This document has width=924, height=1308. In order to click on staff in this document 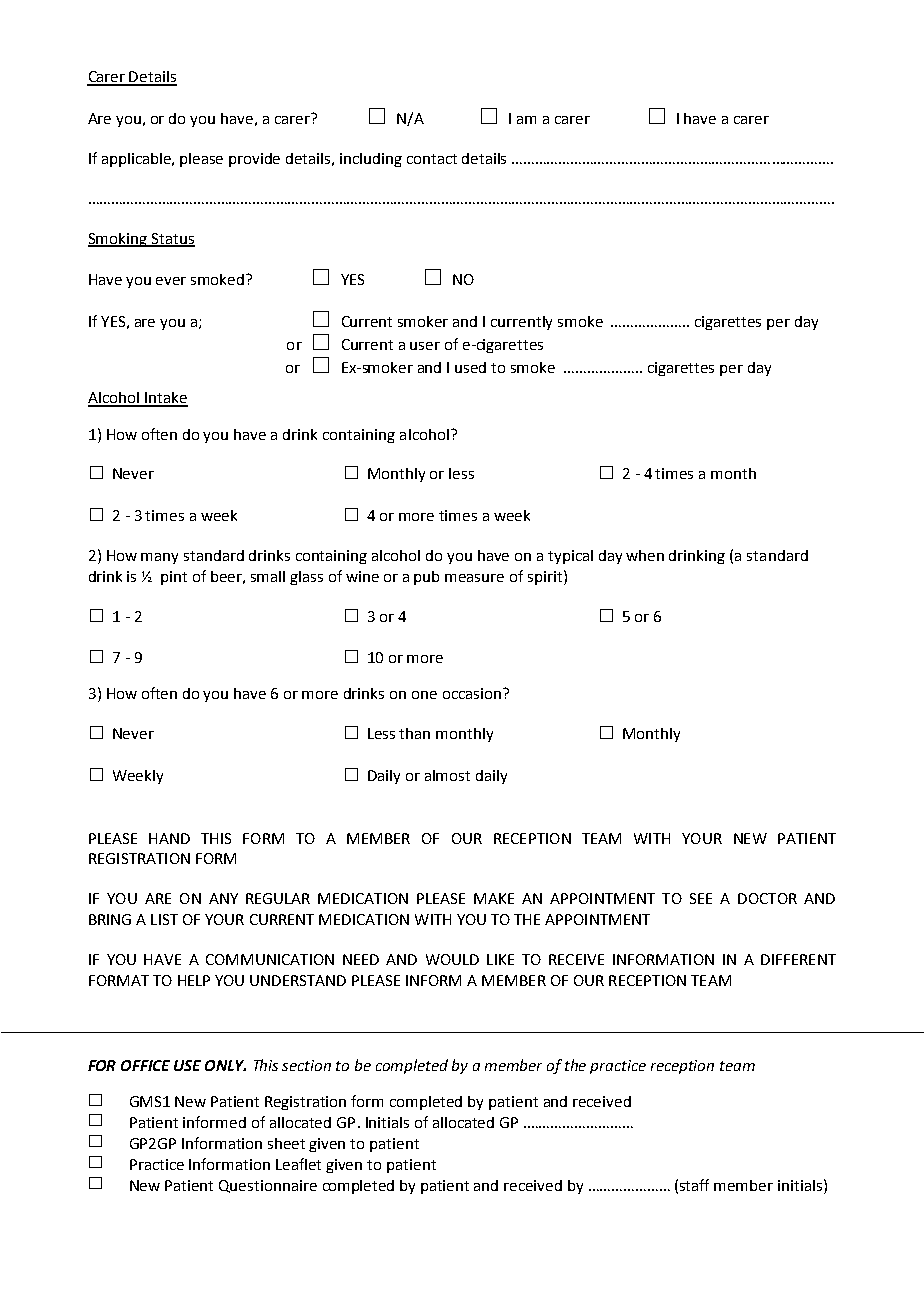, I will do `click(694, 1185)`.
